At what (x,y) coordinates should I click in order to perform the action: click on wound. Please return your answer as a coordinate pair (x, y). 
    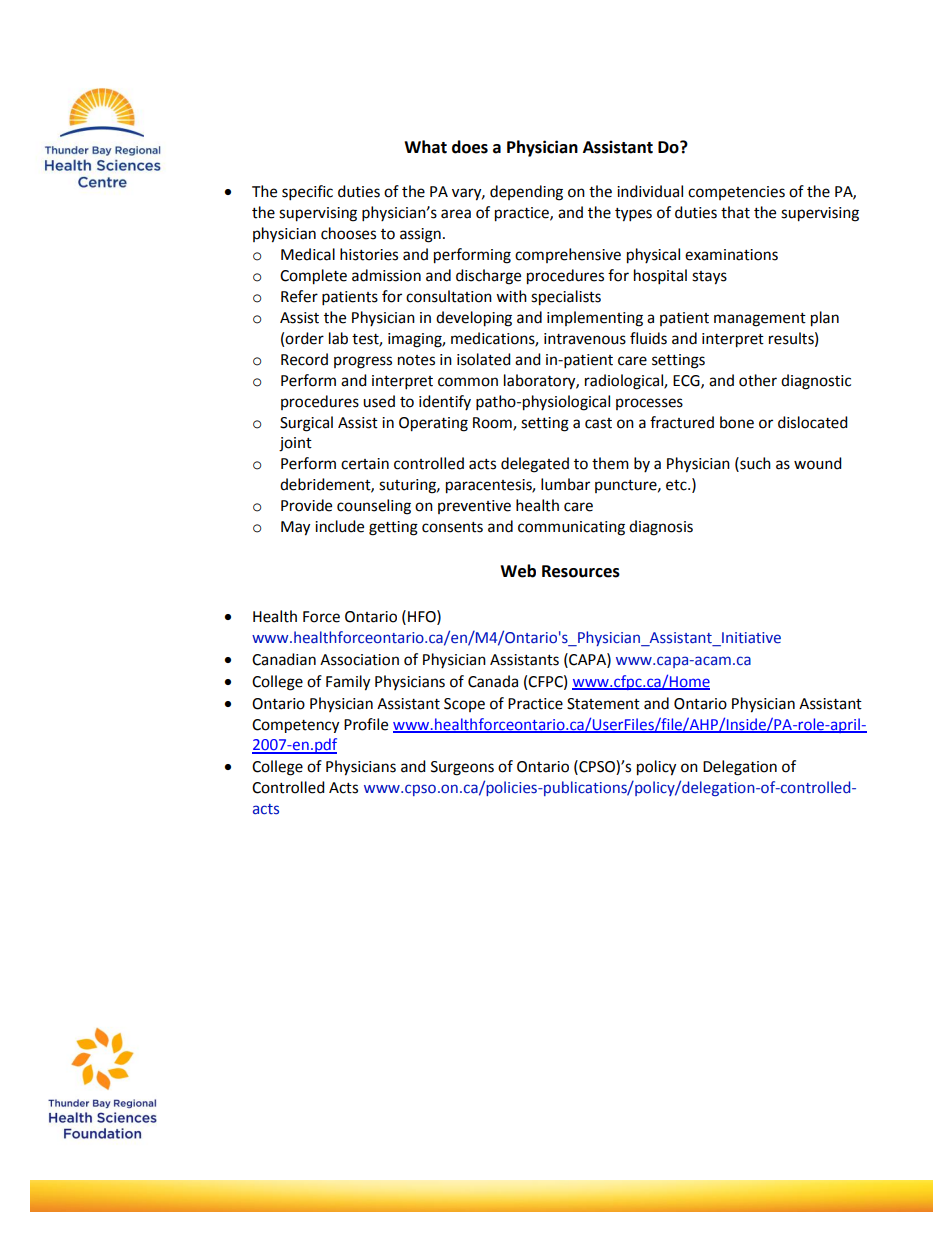
    Looking at the image, I should click on (818, 463).
